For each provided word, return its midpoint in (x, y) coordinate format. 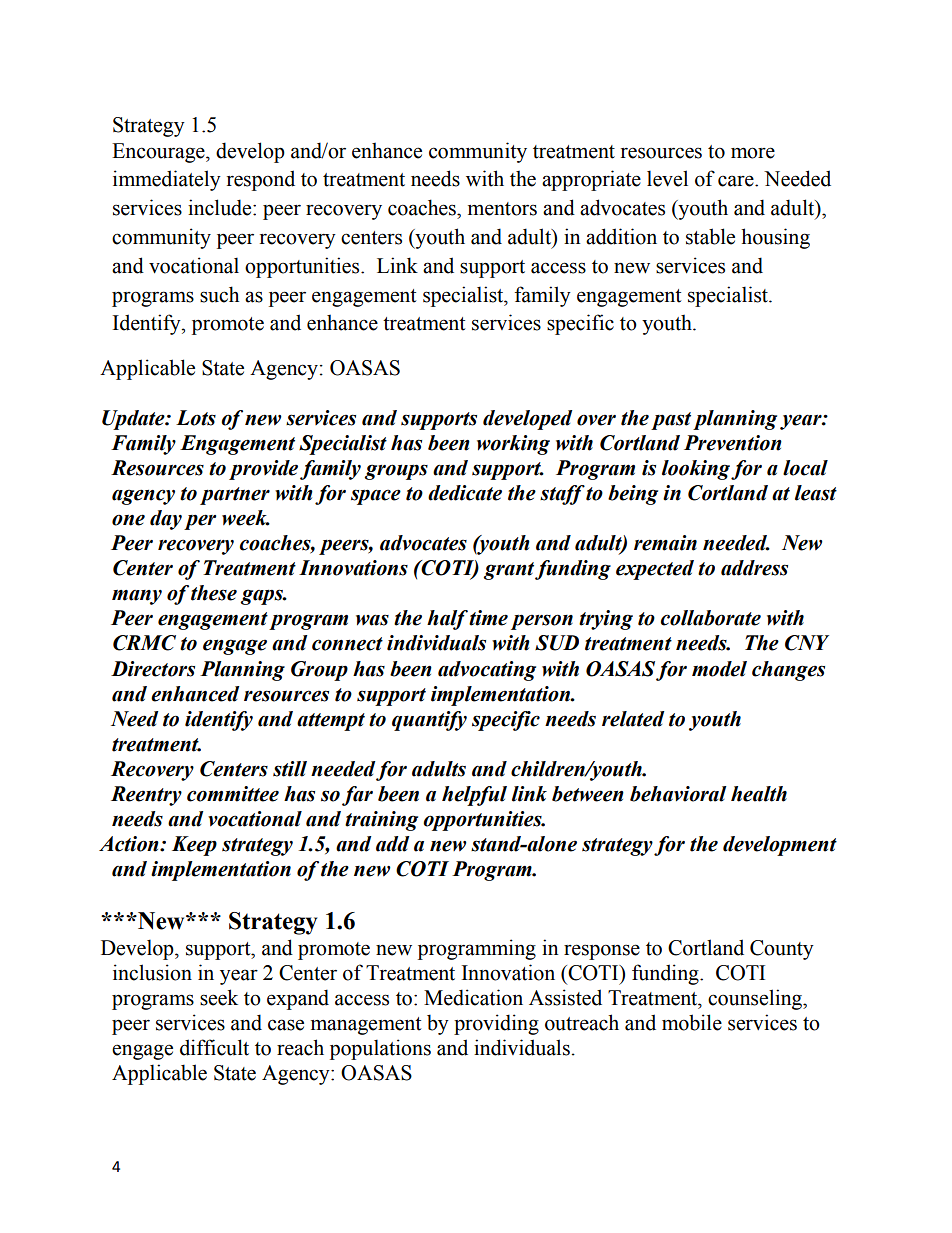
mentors (502, 209)
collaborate (711, 618)
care (737, 181)
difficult (214, 1047)
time (488, 618)
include (221, 207)
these (214, 593)
